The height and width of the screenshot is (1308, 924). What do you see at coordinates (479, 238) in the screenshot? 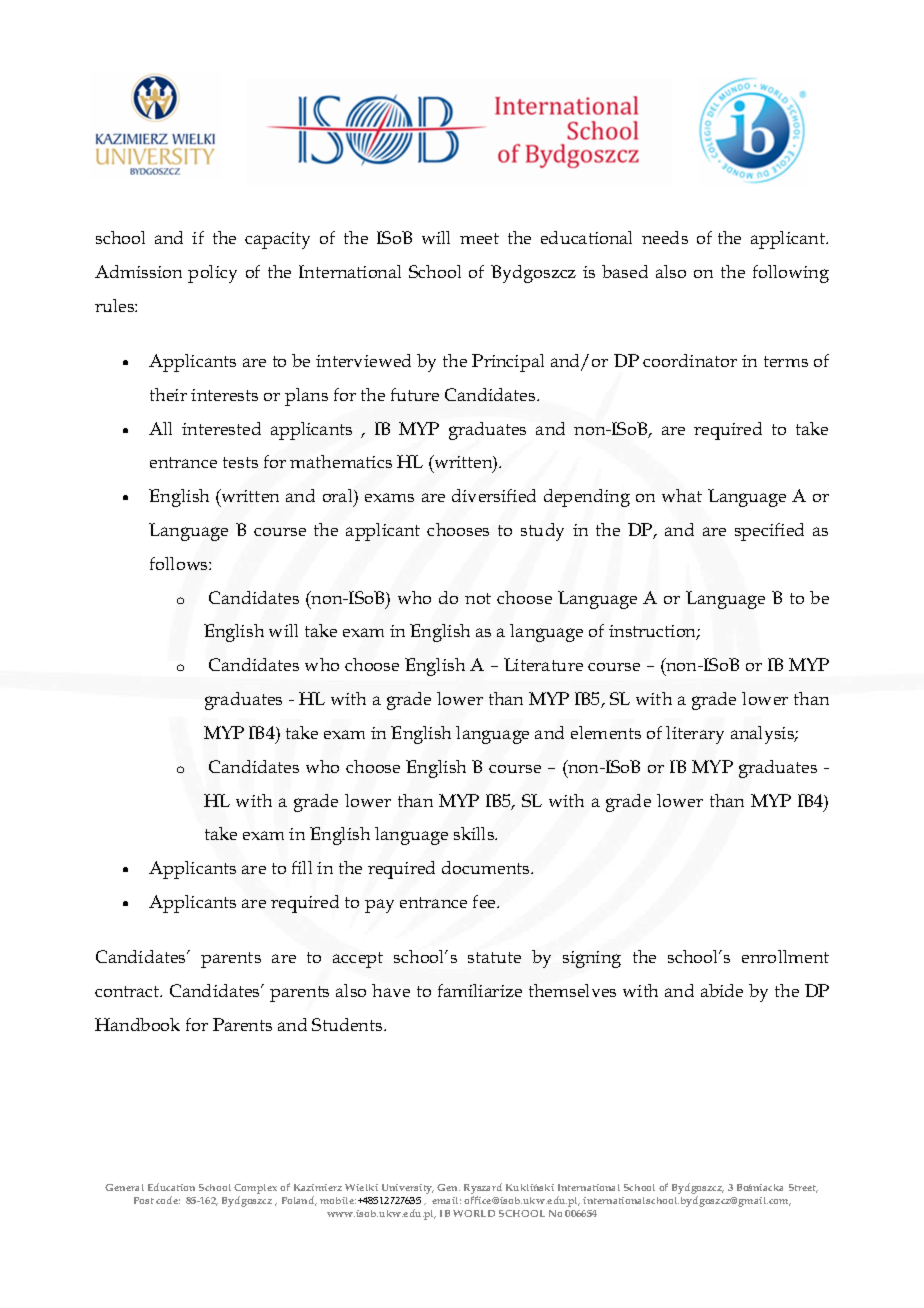
I see `meet` at bounding box center [479, 238].
